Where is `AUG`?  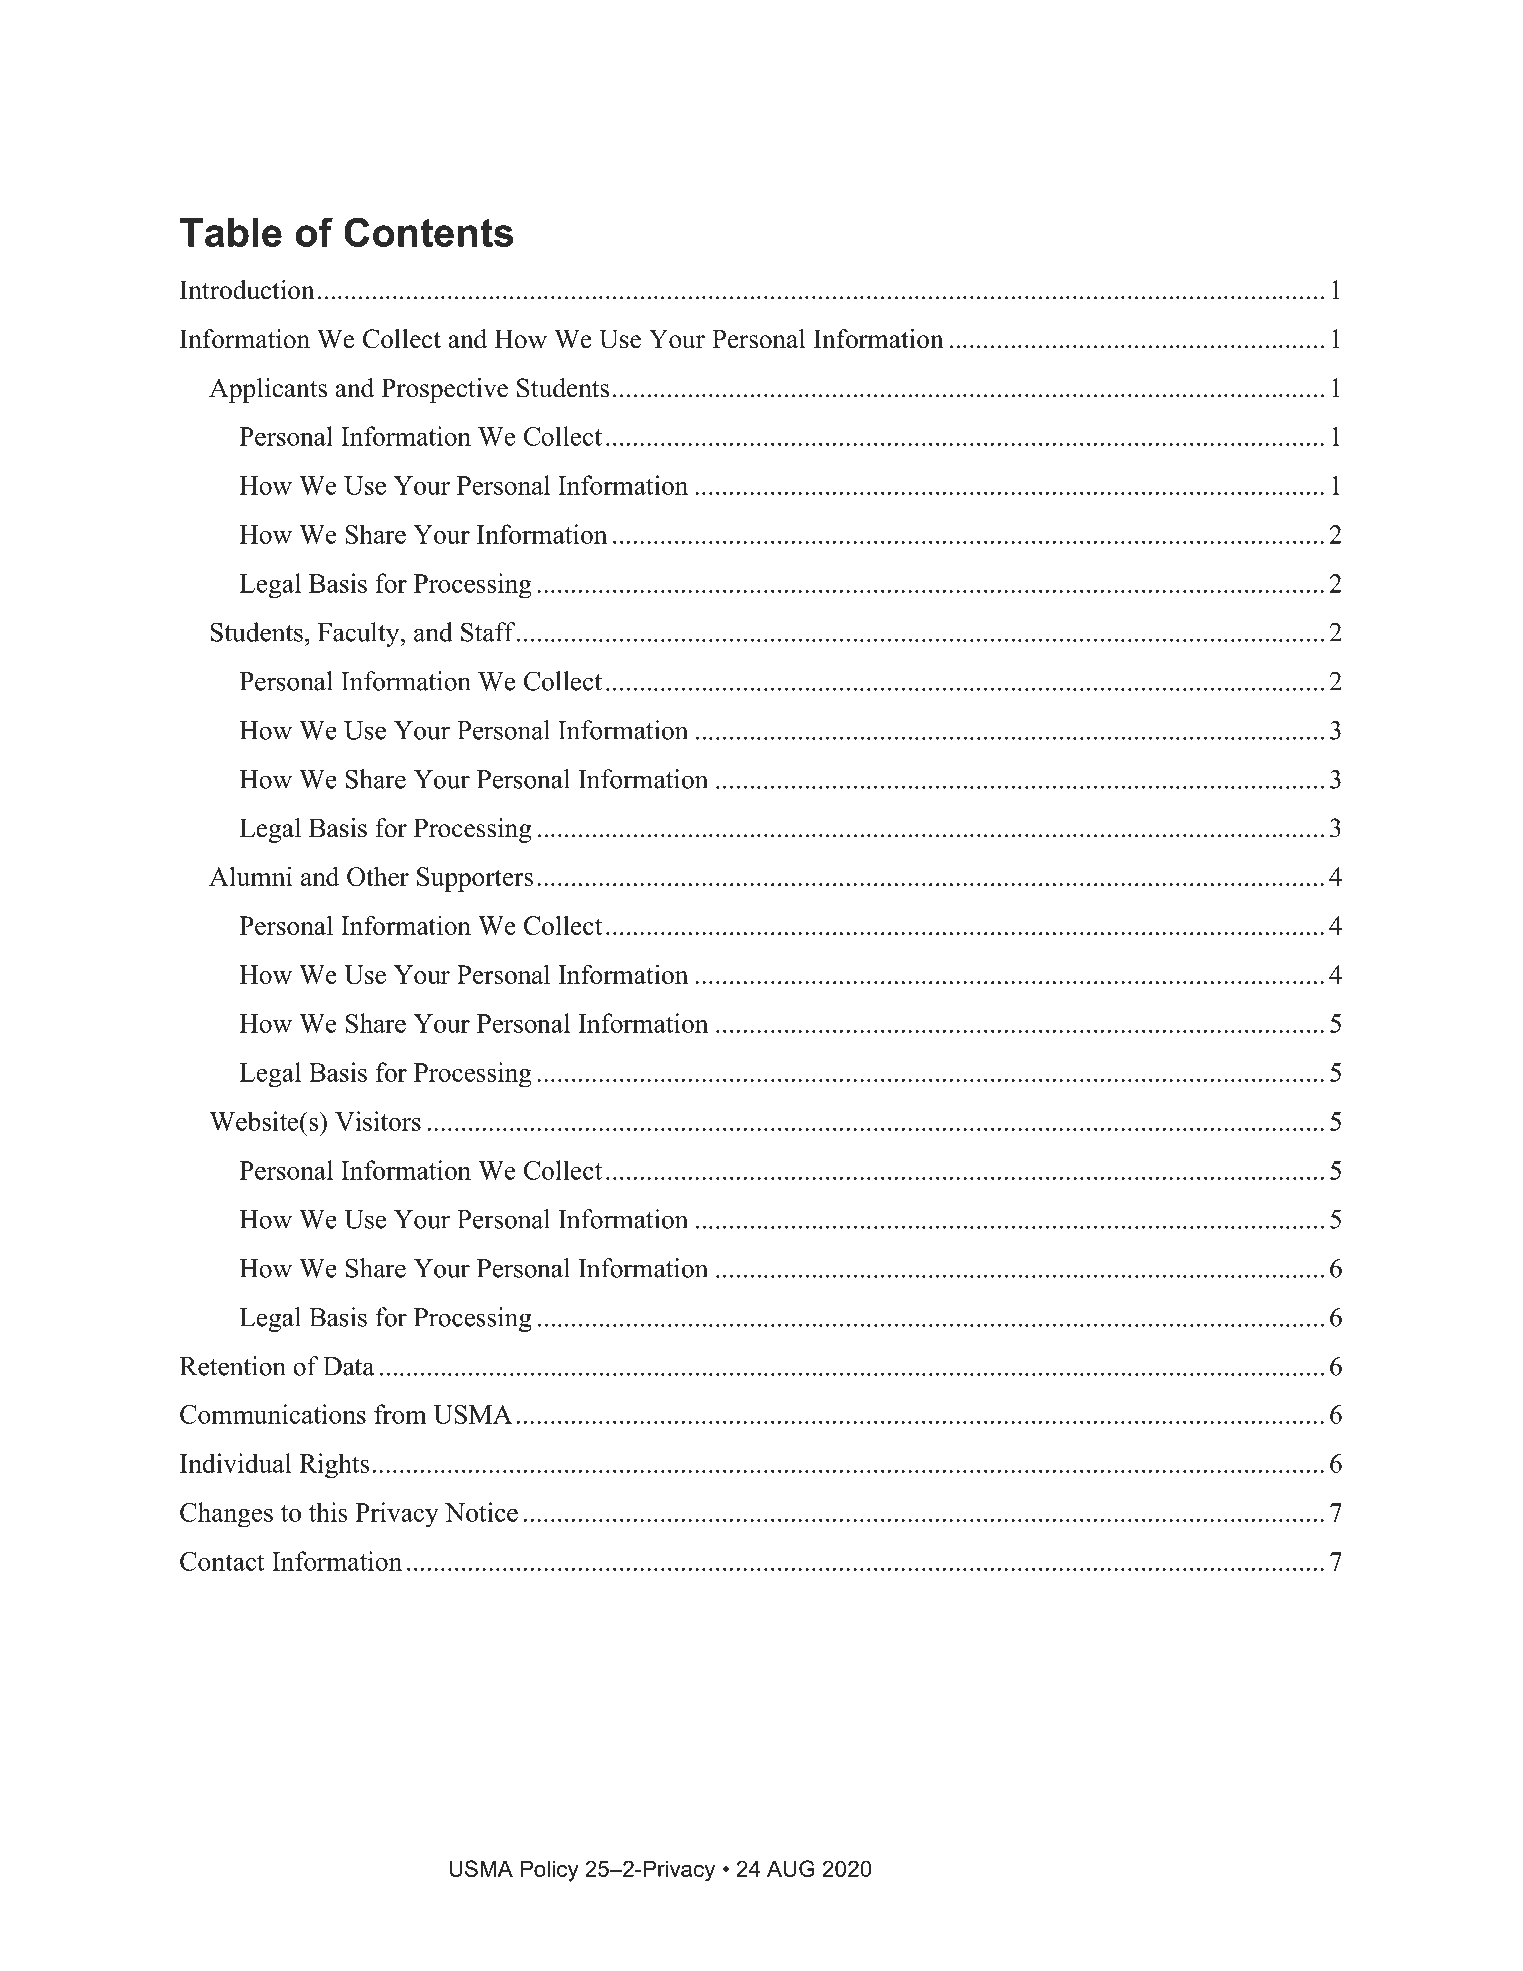 AUG is located at coordinates (791, 1868).
